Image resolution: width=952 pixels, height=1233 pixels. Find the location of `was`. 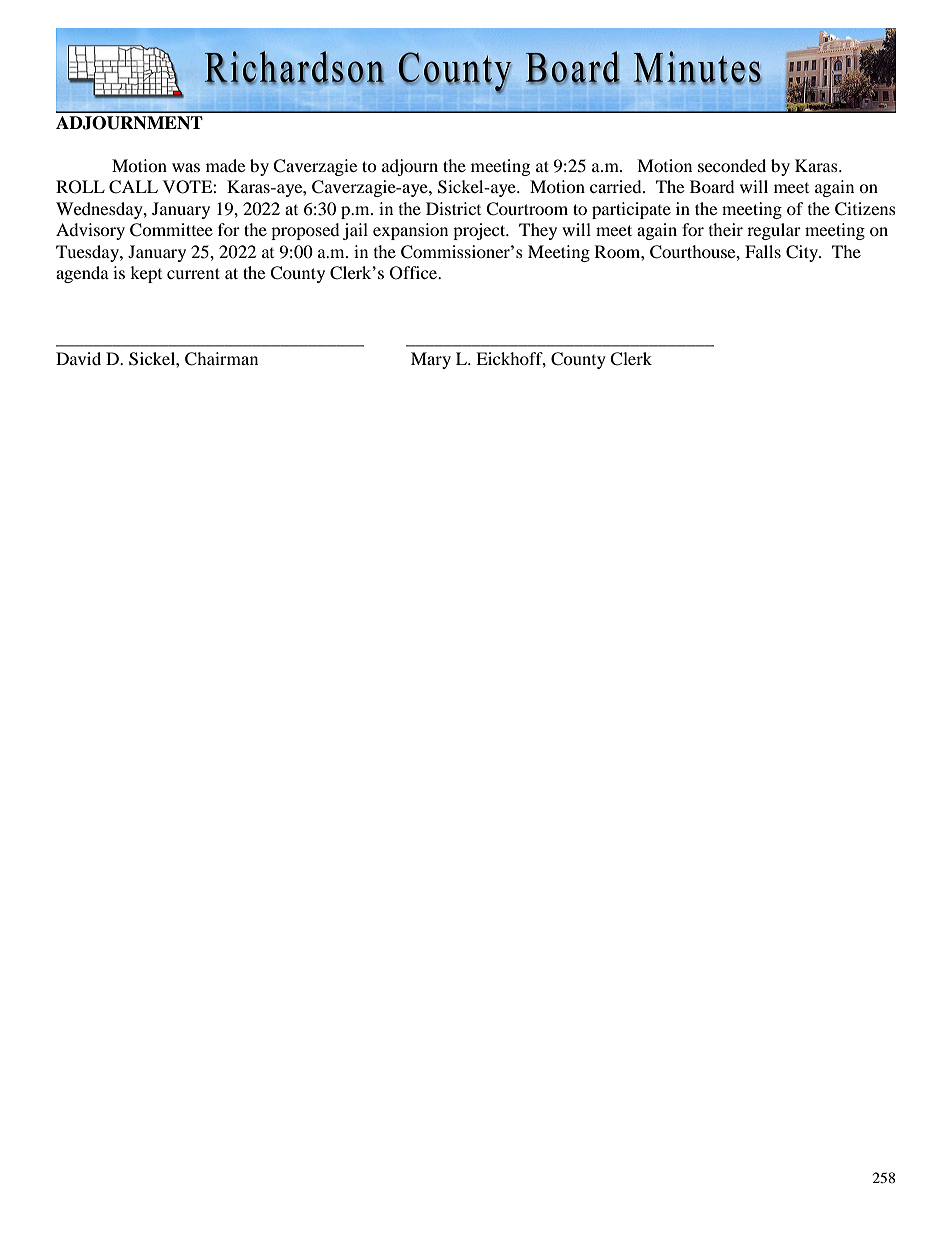

was is located at coordinates (186, 167).
